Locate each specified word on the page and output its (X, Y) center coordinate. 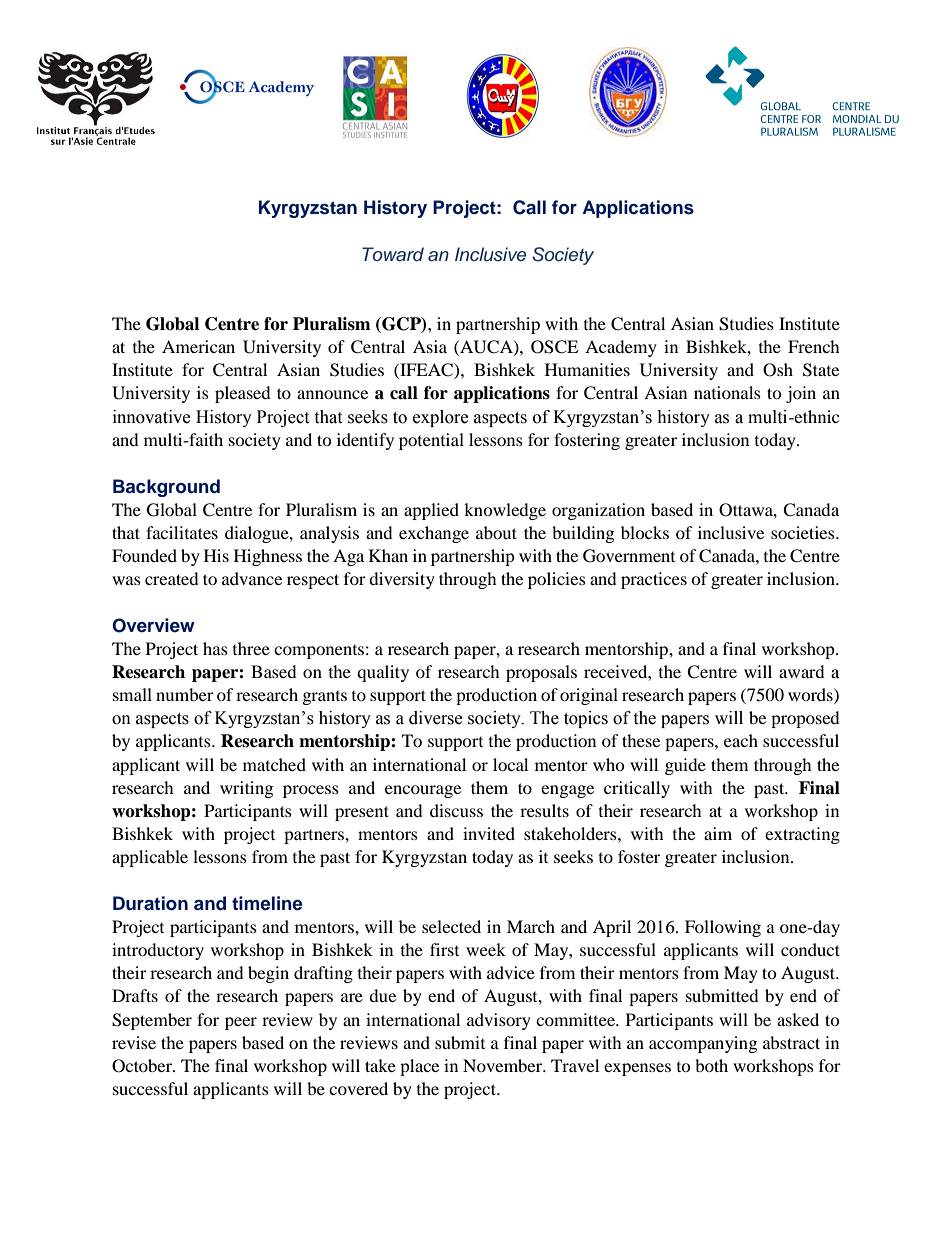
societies (804, 532)
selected (451, 926)
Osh (778, 370)
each (741, 740)
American (198, 346)
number (185, 694)
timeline (267, 903)
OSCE (554, 347)
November (504, 1065)
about (496, 532)
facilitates (182, 532)
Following (723, 928)
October (143, 1066)
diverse (435, 718)
